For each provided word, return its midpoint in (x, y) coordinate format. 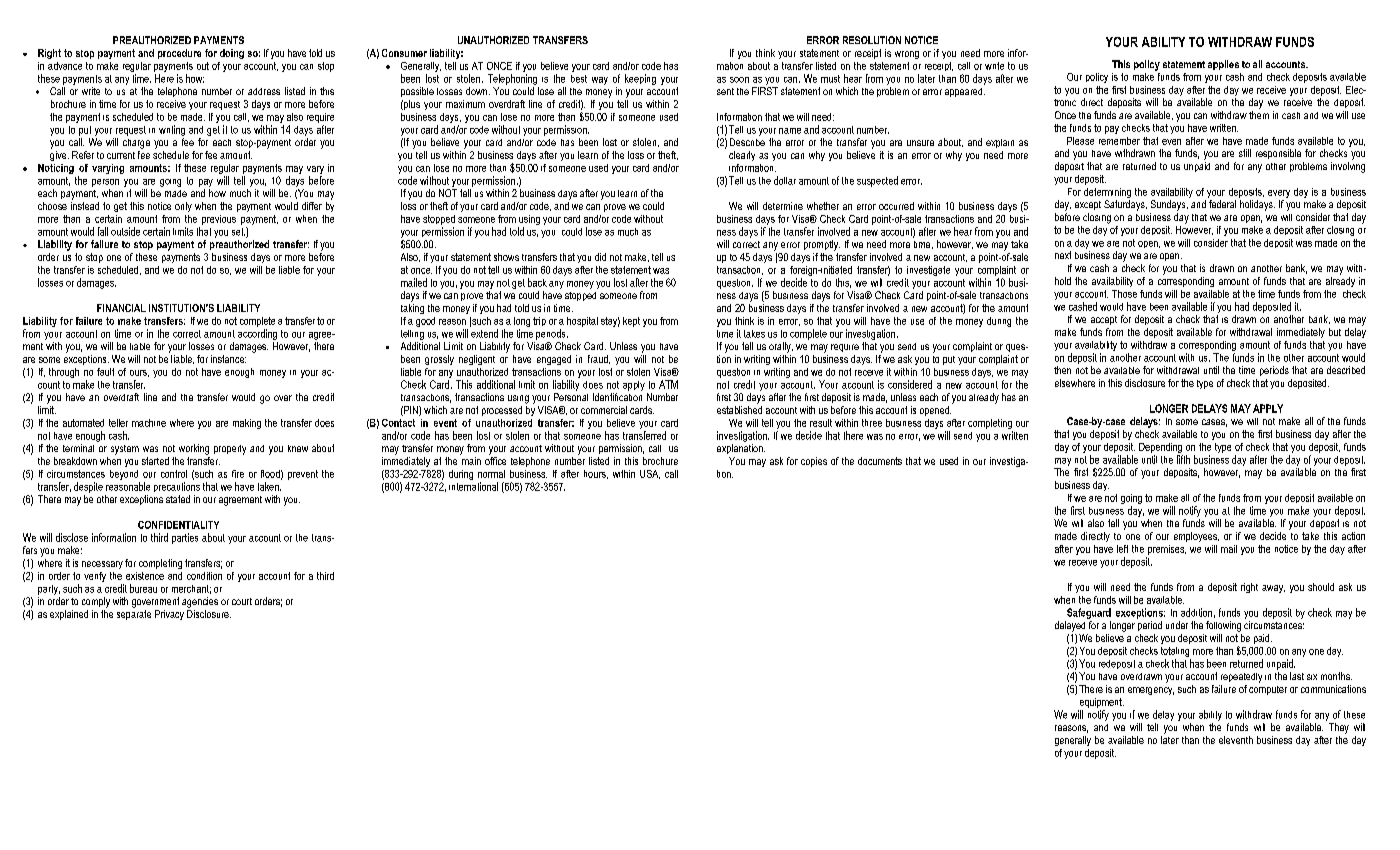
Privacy (169, 615)
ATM (668, 384)
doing (232, 54)
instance (228, 359)
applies (1223, 65)
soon (739, 80)
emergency (1151, 691)
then (1062, 370)
